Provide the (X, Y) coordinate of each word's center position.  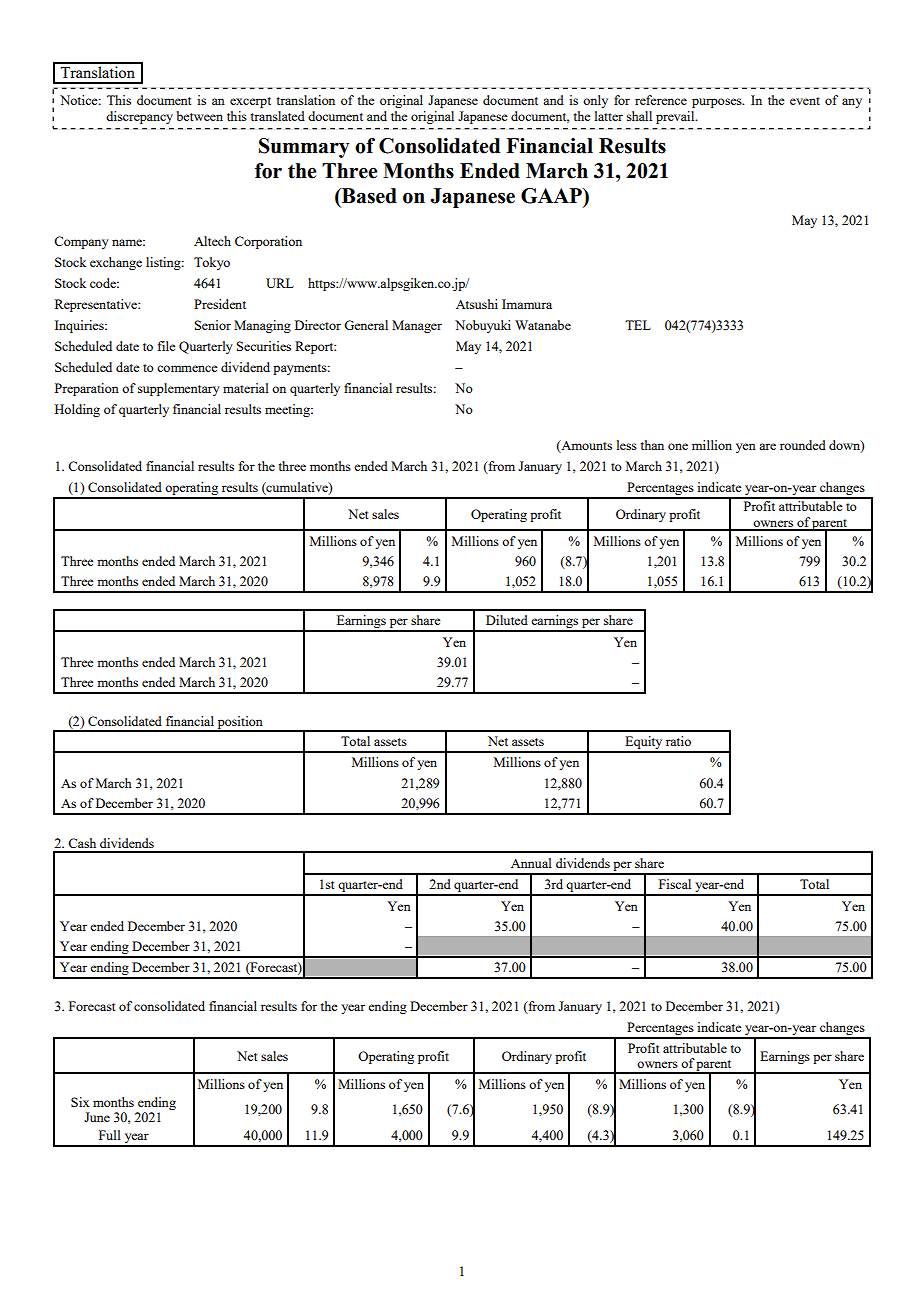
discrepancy (139, 117)
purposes (718, 103)
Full (110, 1135)
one (678, 446)
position (240, 723)
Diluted (507, 620)
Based (368, 196)
